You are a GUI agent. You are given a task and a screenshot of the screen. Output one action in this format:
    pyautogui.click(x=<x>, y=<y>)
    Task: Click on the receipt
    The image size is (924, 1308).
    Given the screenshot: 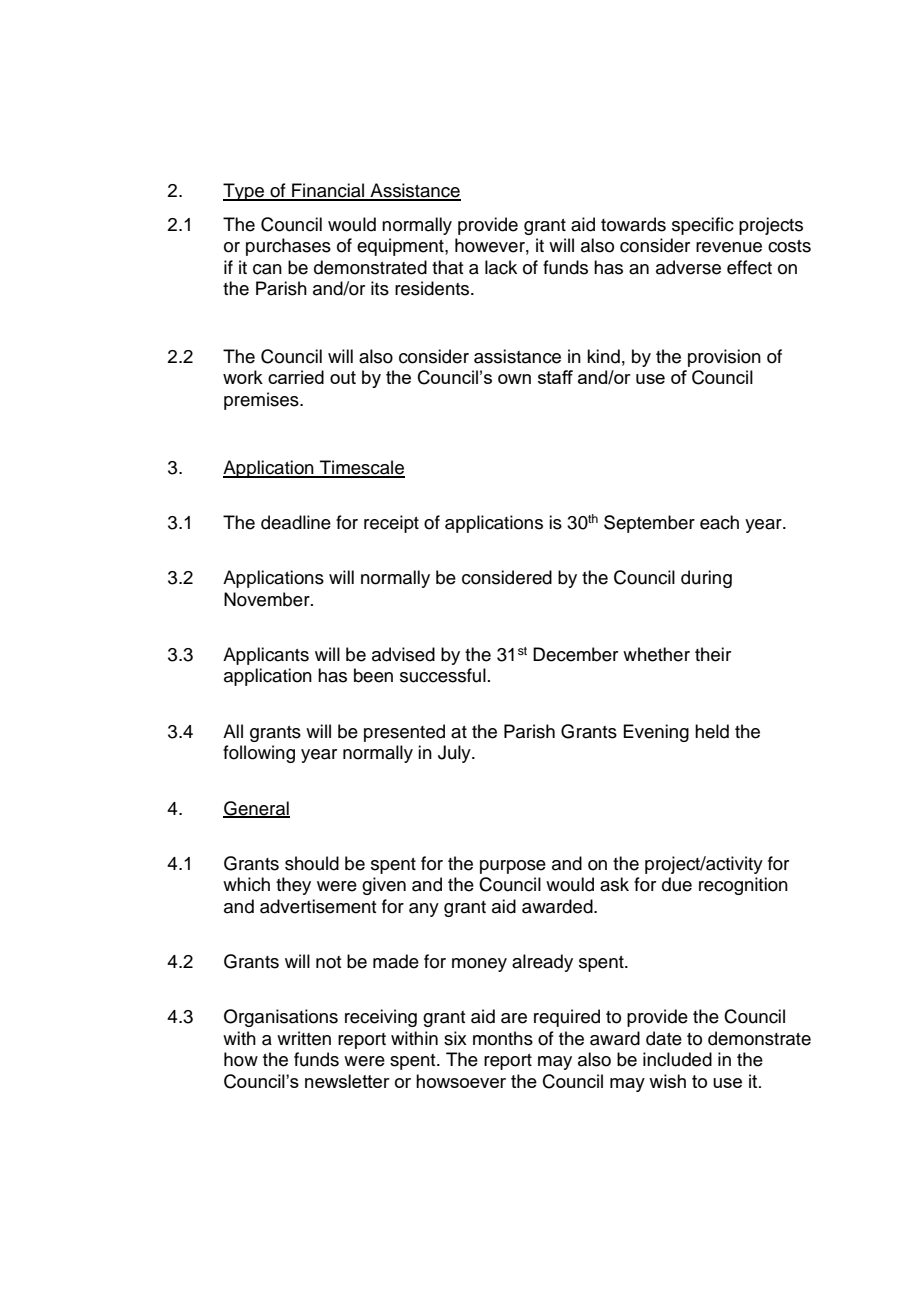 What is the action you would take?
    pyautogui.click(x=391, y=524)
